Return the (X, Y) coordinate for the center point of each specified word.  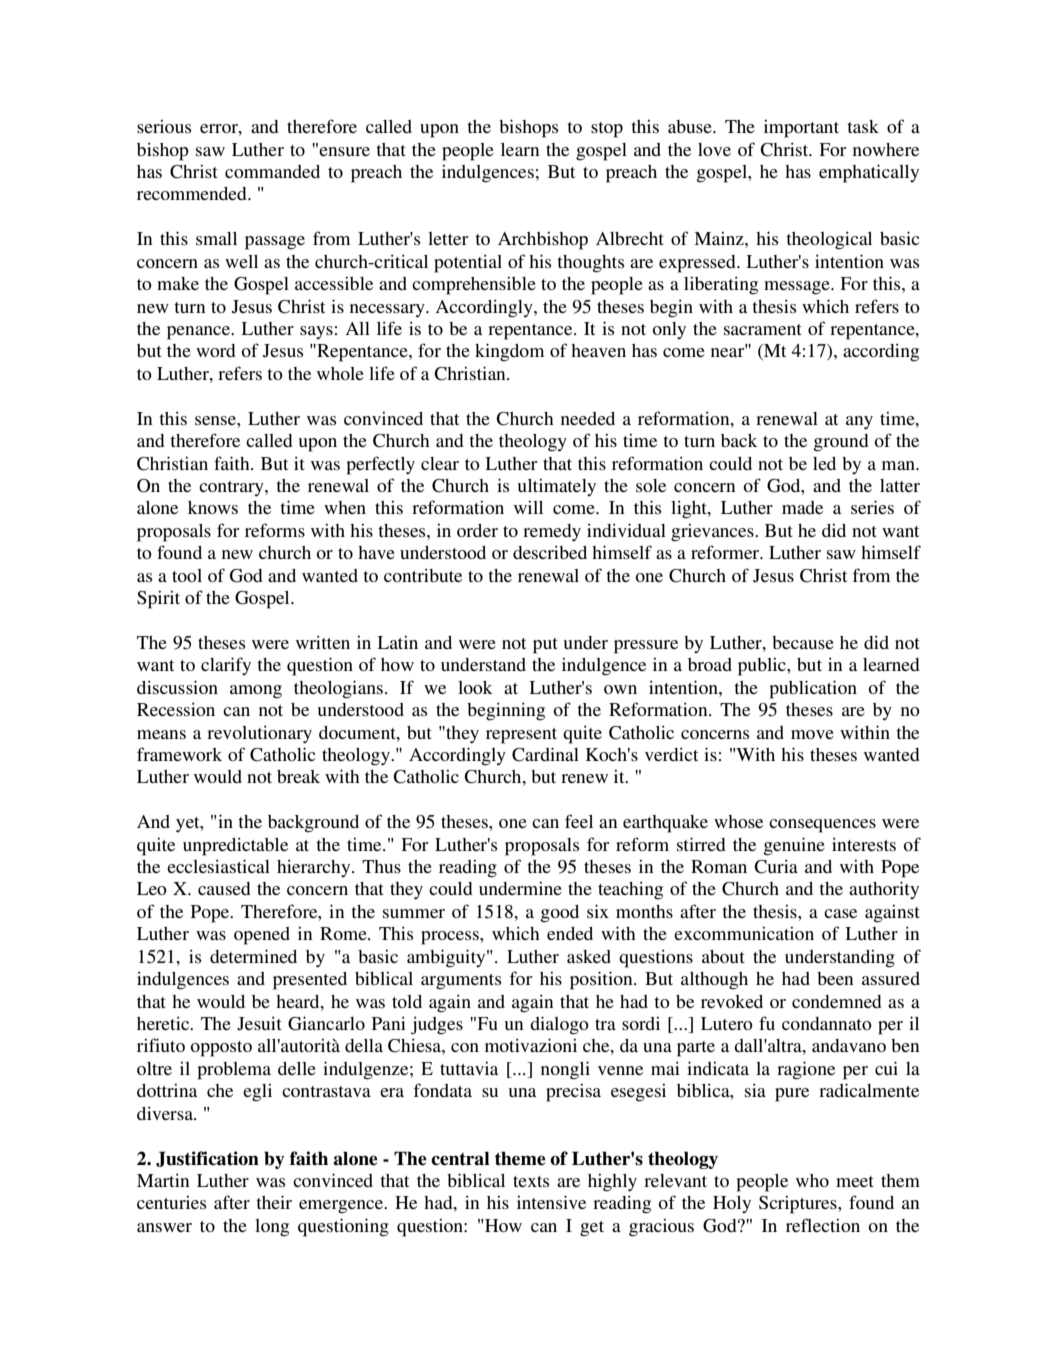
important (801, 129)
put (545, 646)
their (274, 1202)
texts (531, 1181)
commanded (272, 171)
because (803, 642)
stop (607, 130)
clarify (226, 666)
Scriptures (799, 1205)
